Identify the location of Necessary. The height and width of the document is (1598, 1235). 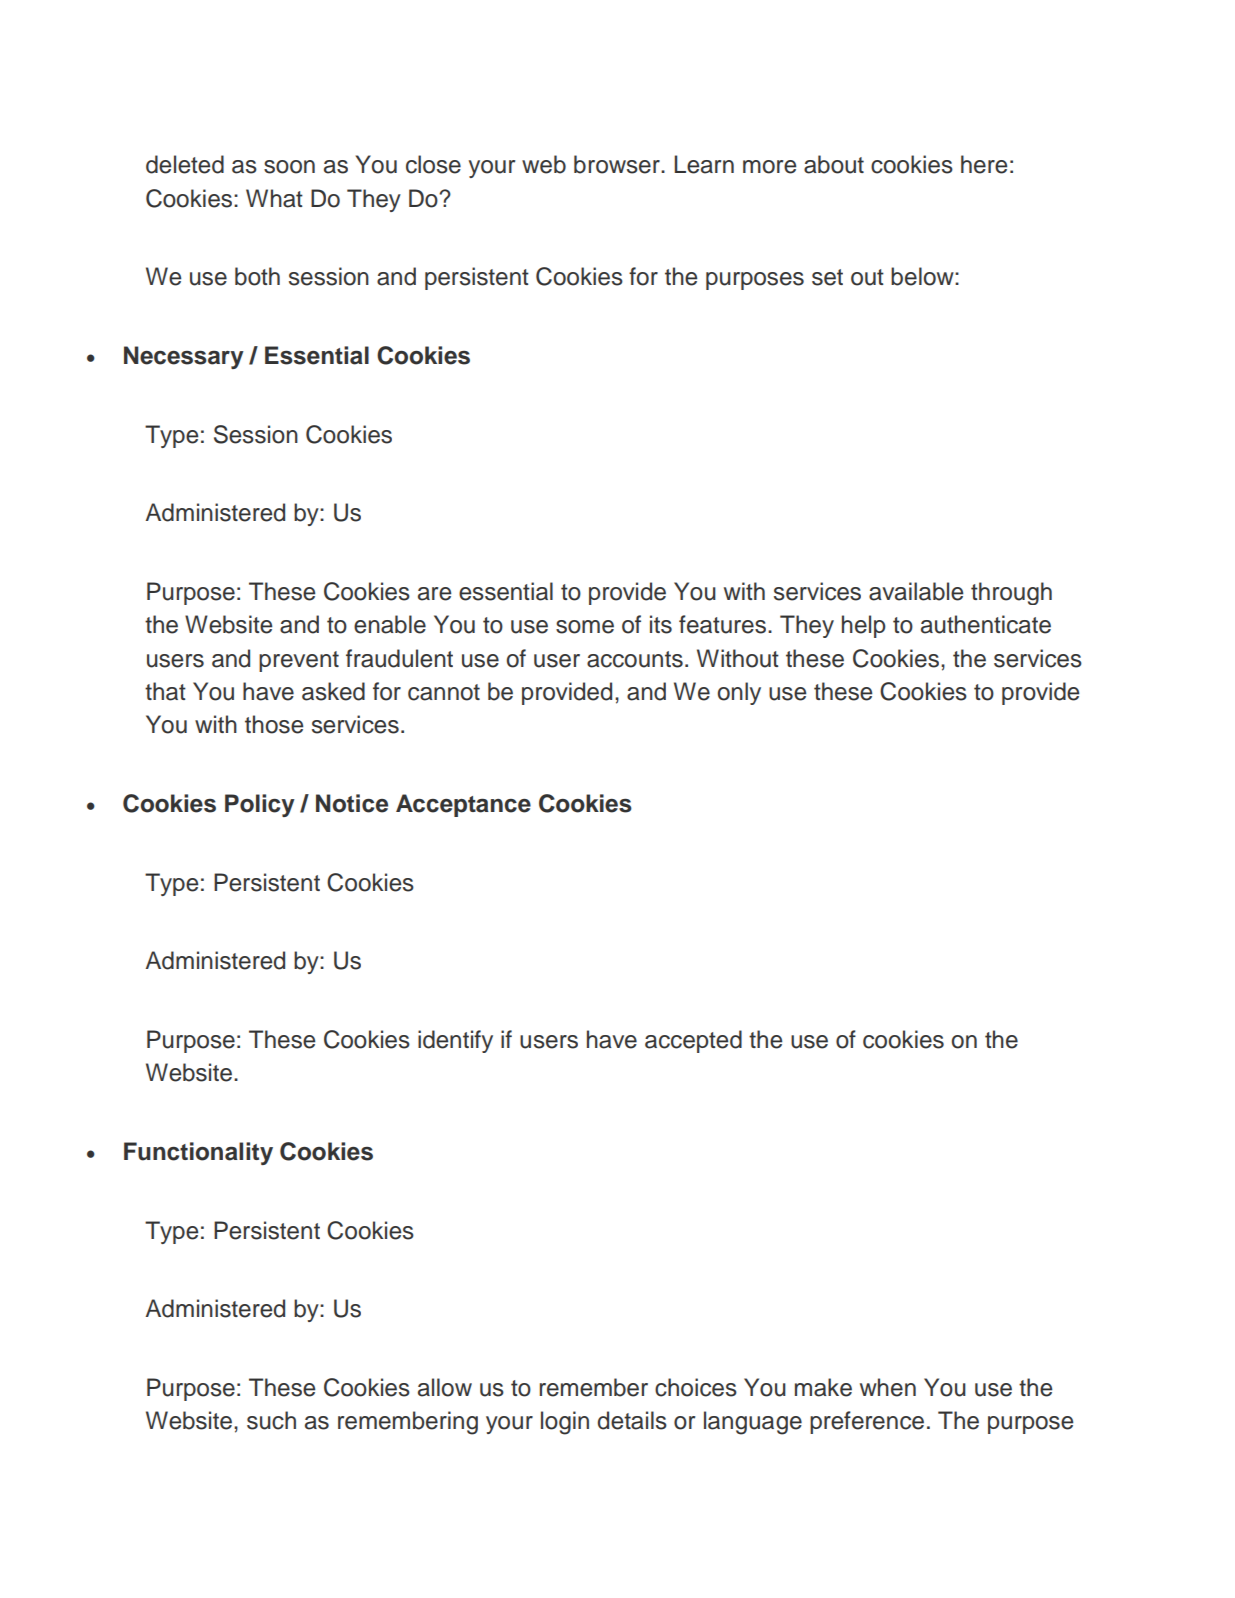
(184, 357).
